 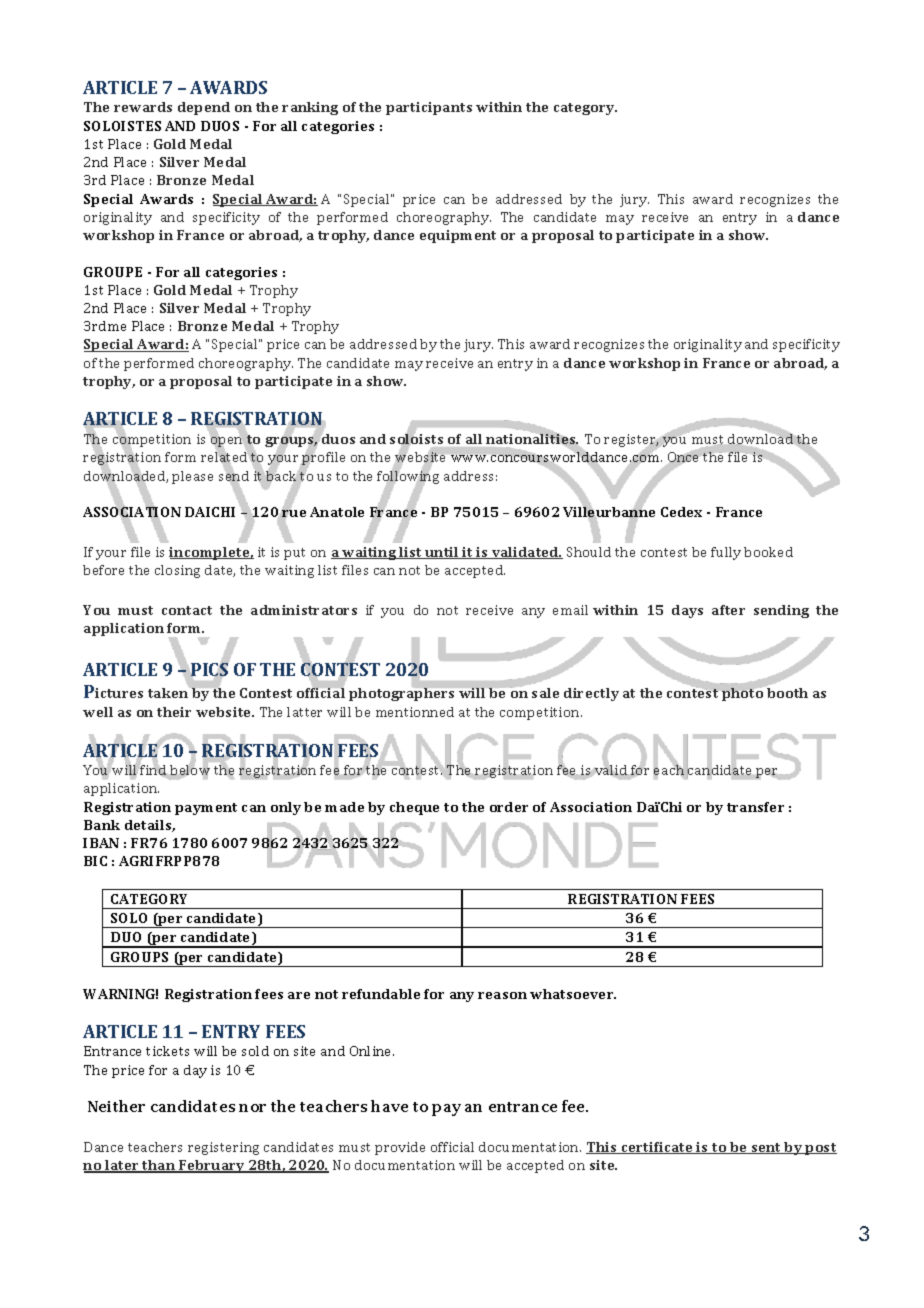 I want to click on depend, so click(x=204, y=108).
